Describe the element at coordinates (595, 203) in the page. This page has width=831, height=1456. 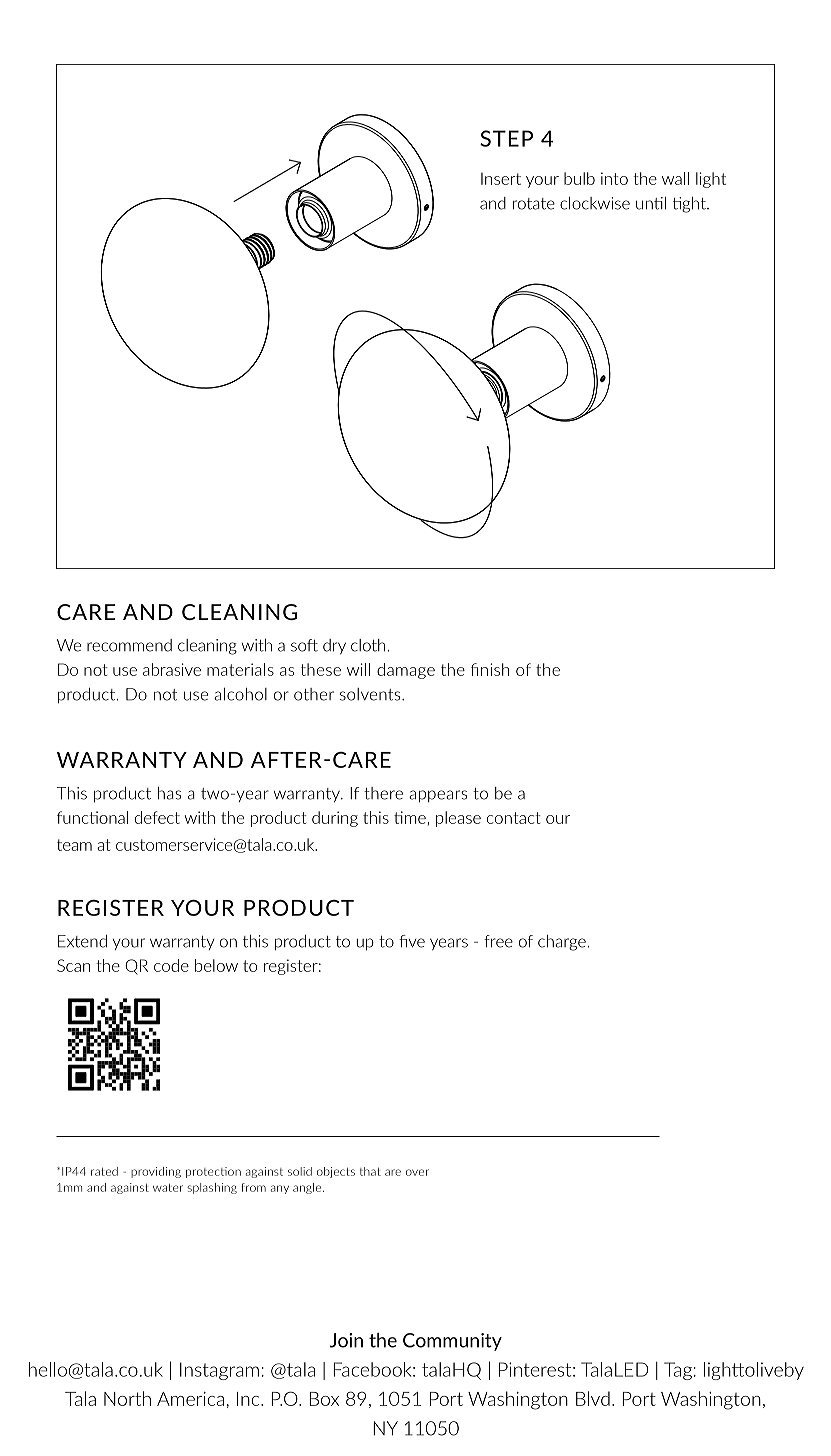
I see `clockwise` at that location.
